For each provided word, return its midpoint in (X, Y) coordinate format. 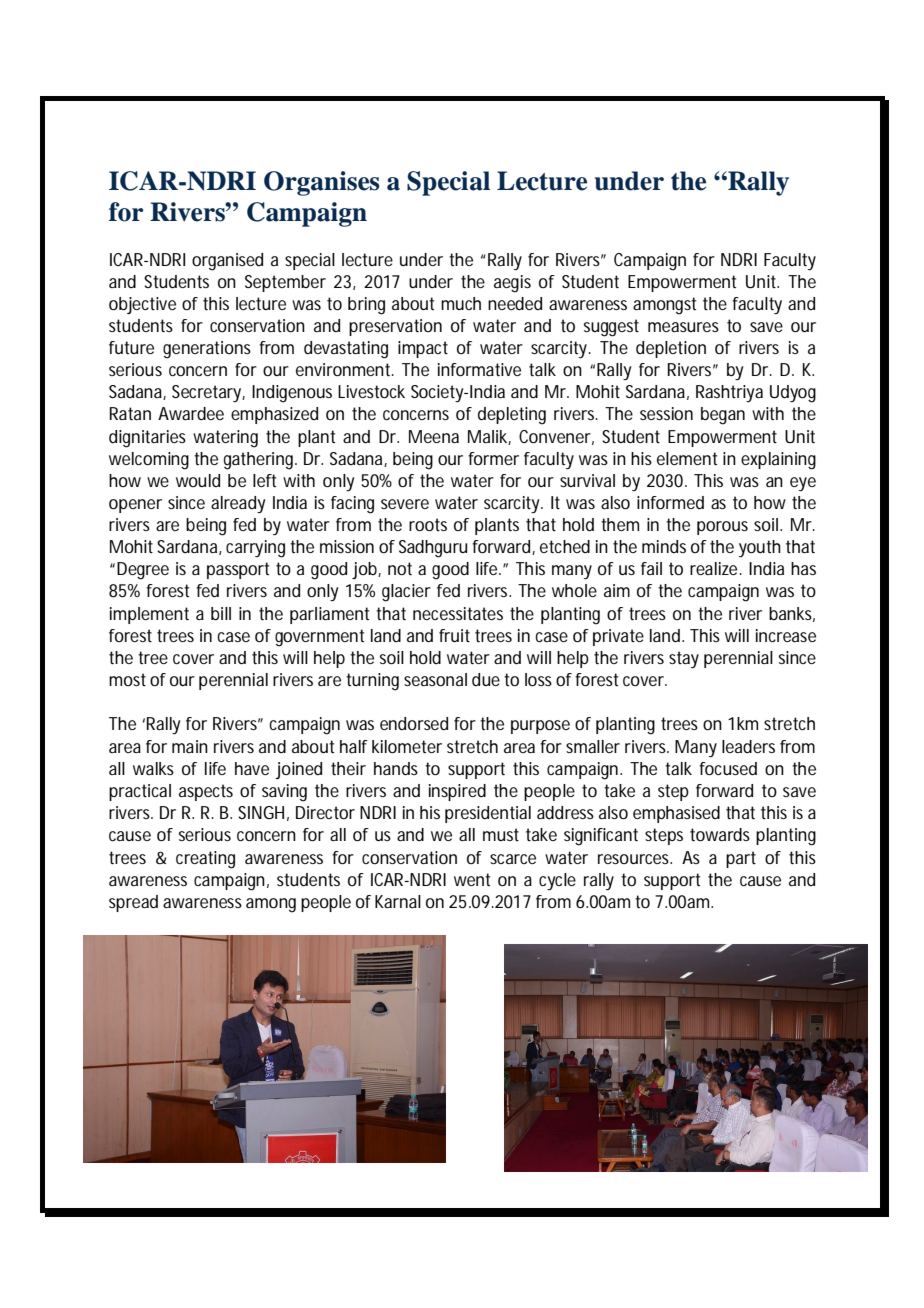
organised (227, 262)
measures (683, 327)
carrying (255, 549)
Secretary (208, 394)
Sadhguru (433, 549)
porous (722, 528)
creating (205, 860)
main (190, 746)
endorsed (414, 723)
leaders (748, 746)
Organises (322, 183)
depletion (671, 349)
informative (479, 369)
